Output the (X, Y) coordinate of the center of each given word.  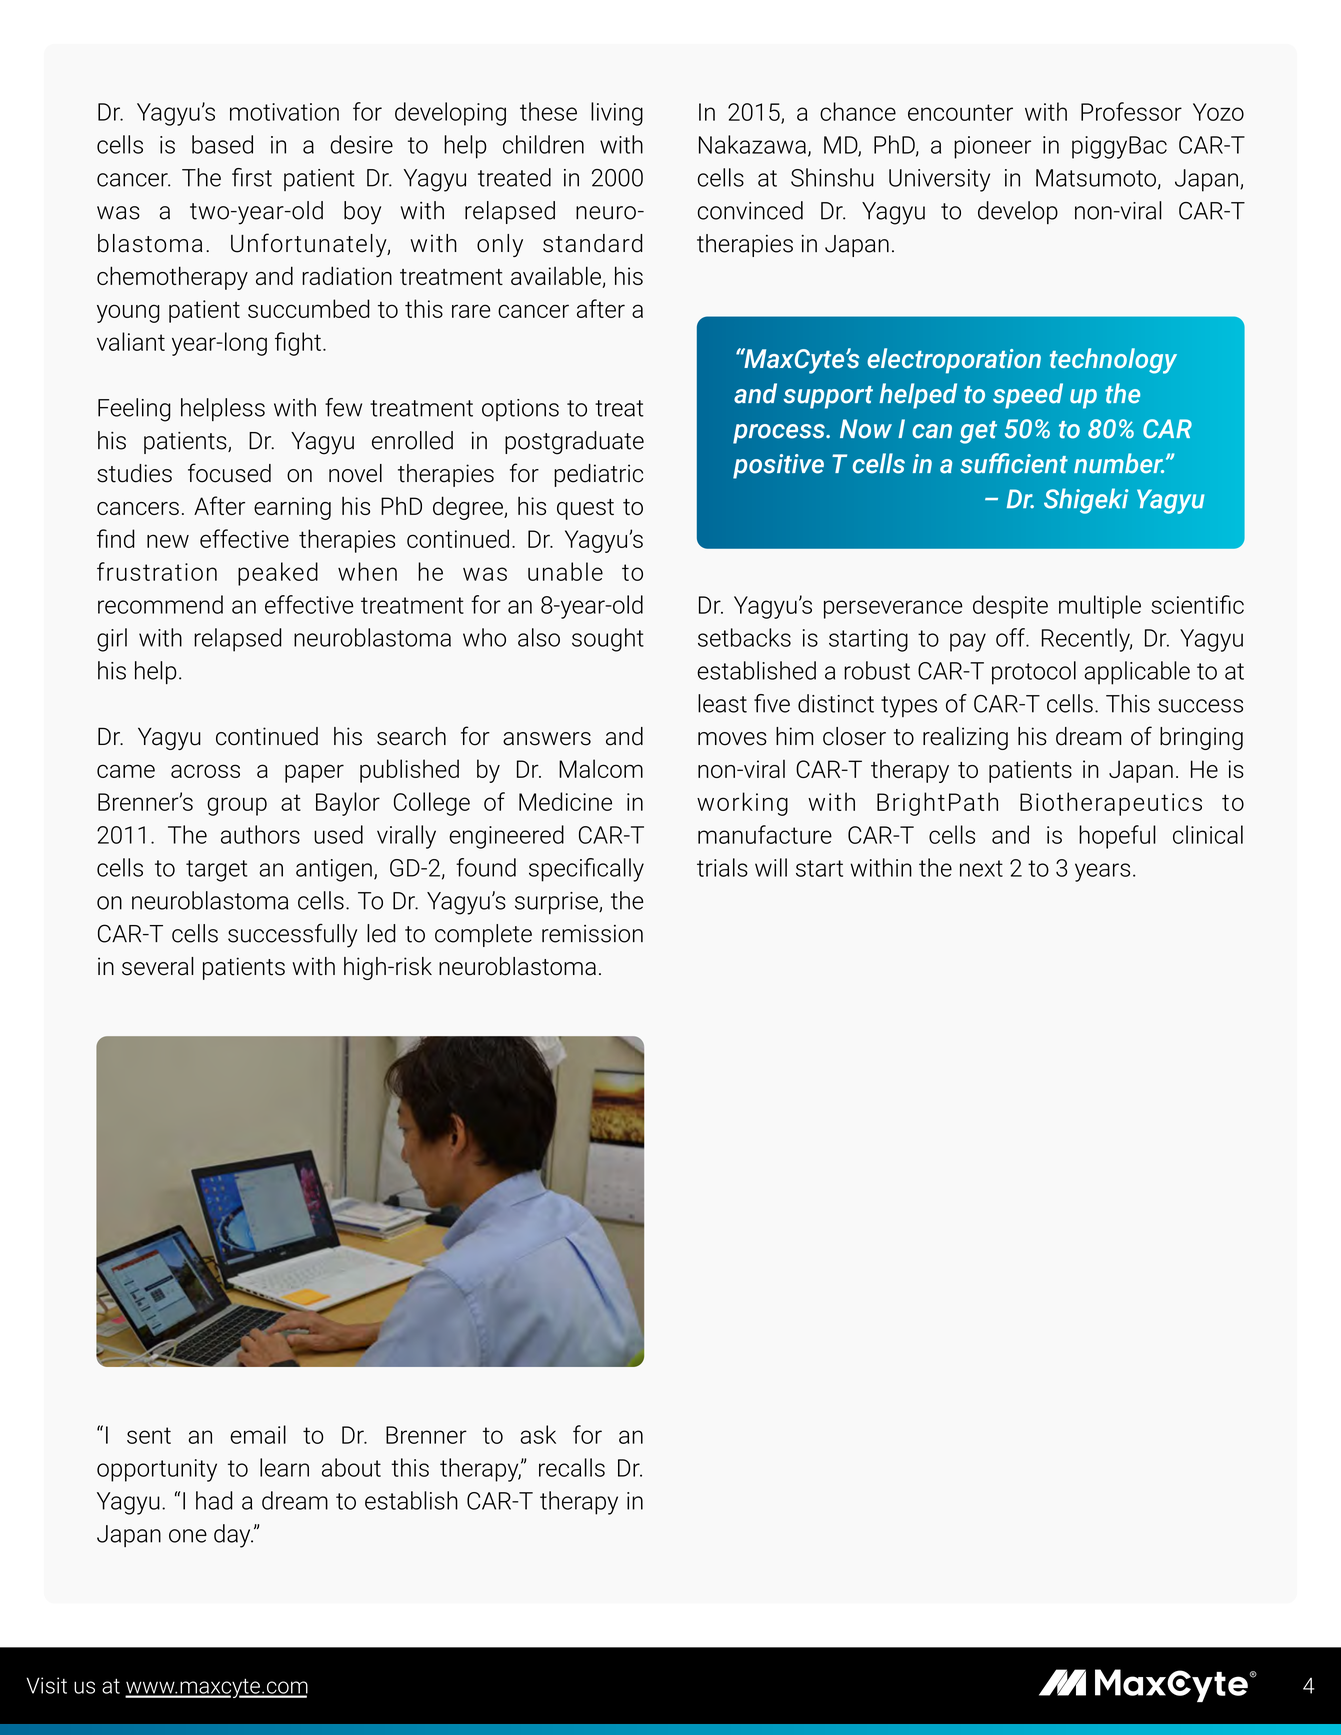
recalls (572, 1467)
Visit (46, 1685)
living (617, 114)
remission (592, 934)
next (981, 868)
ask (538, 1434)
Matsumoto (1096, 178)
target (217, 871)
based (222, 144)
